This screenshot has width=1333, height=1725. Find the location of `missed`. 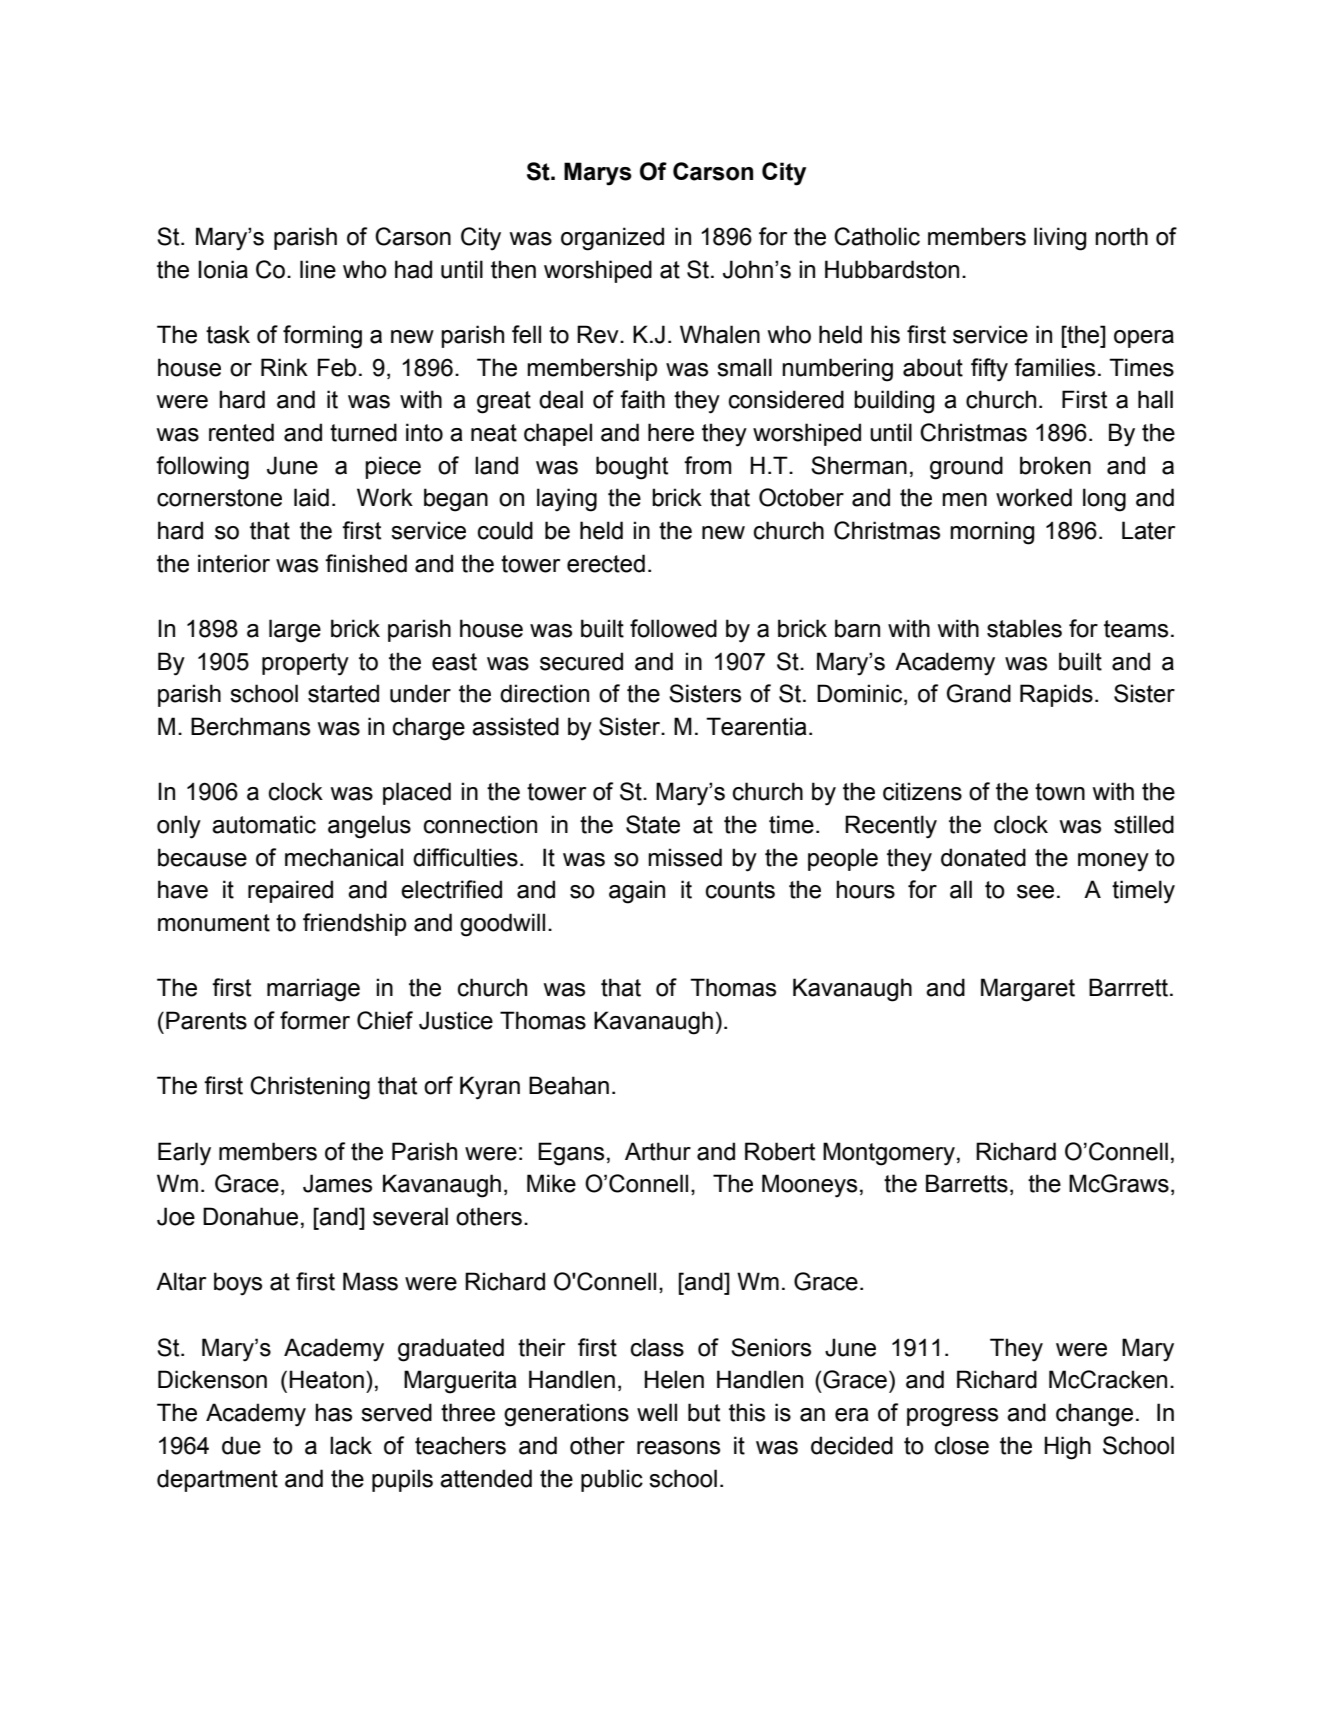

missed is located at coordinates (685, 857).
